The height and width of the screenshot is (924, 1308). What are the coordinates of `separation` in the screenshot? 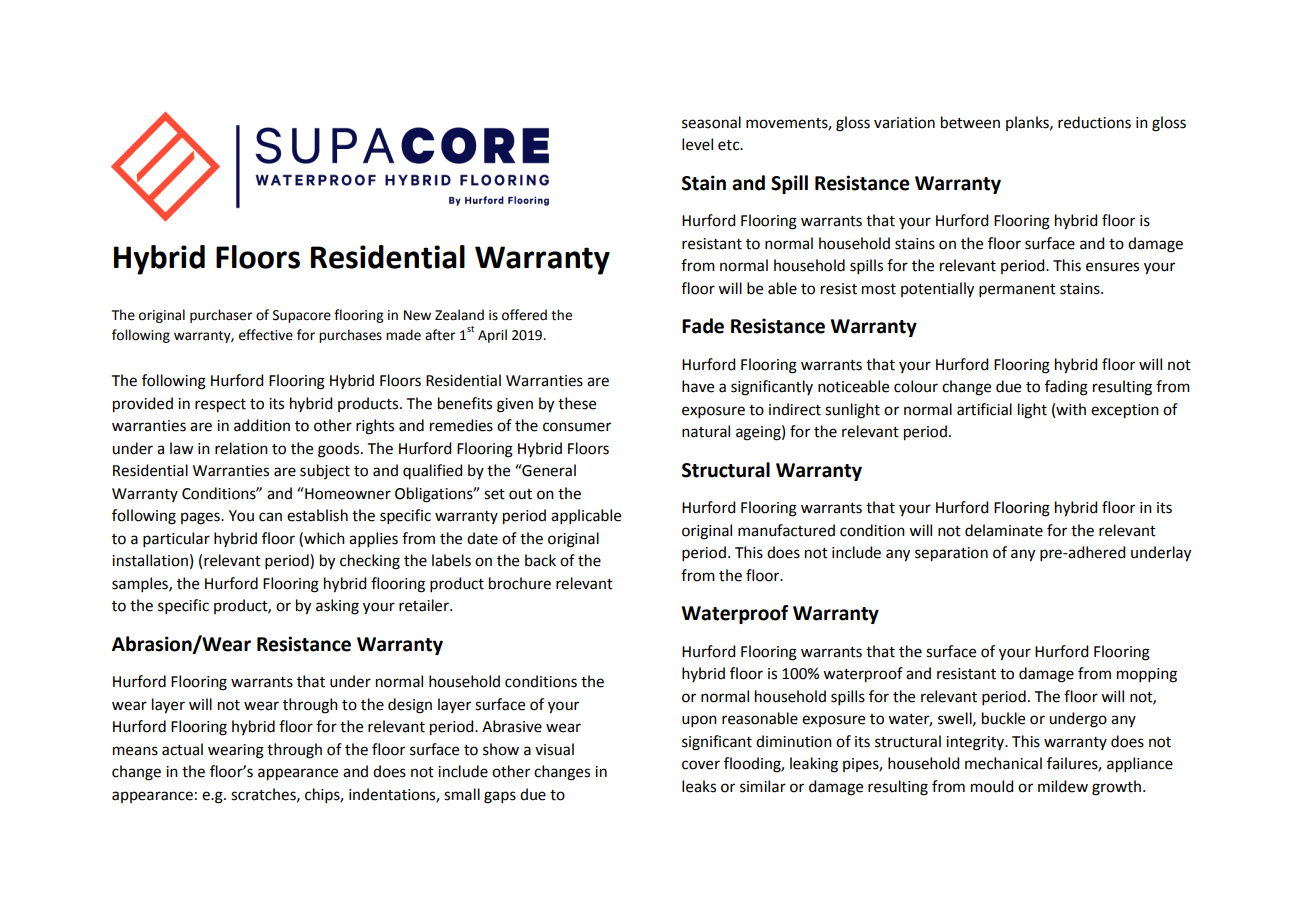 It's located at (951, 554).
